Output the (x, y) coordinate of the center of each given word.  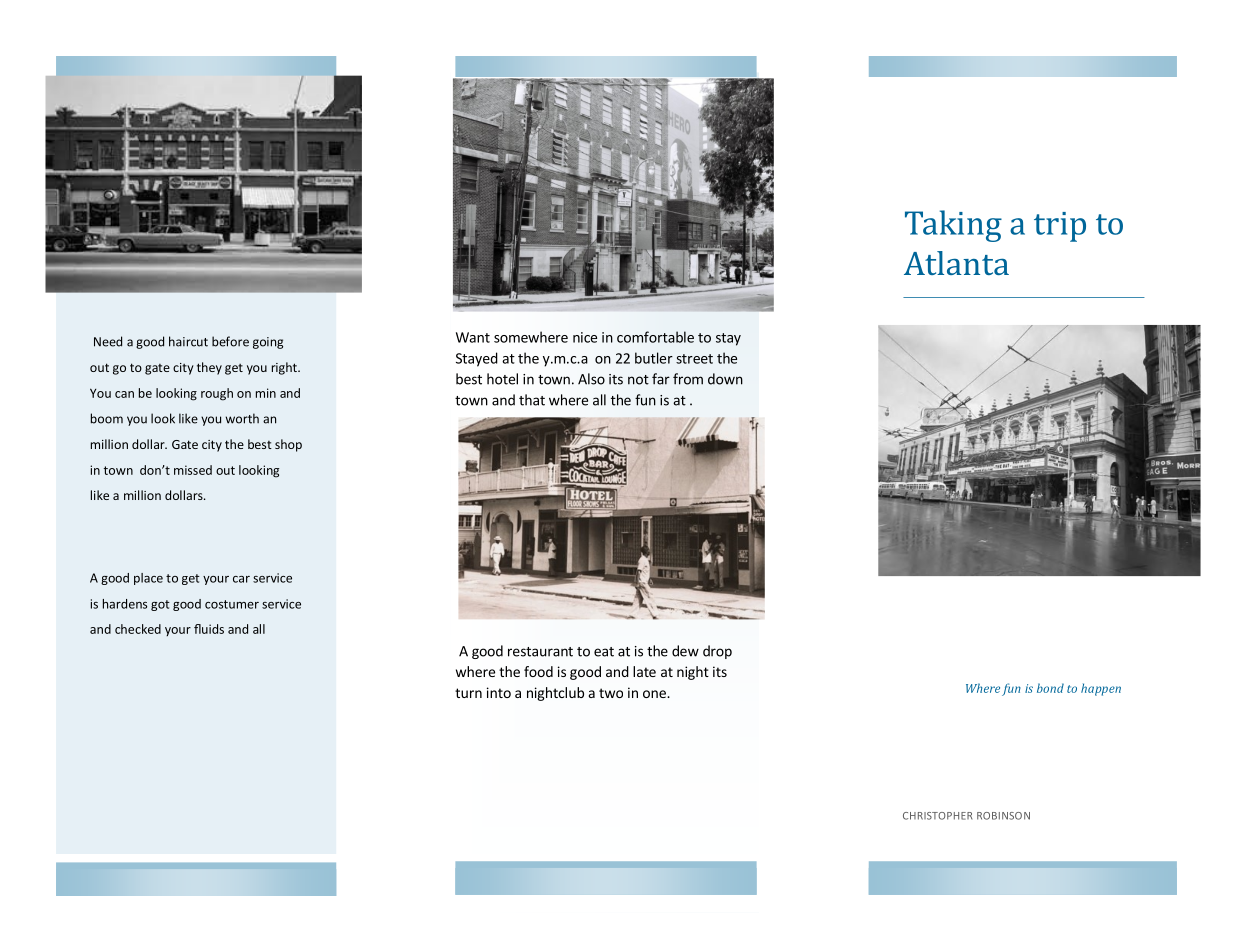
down (725, 379)
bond (1050, 688)
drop (717, 652)
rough (217, 394)
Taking (953, 226)
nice (585, 337)
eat (604, 652)
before (230, 341)
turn (468, 693)
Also (591, 379)
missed (193, 470)
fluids (209, 629)
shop (288, 445)
